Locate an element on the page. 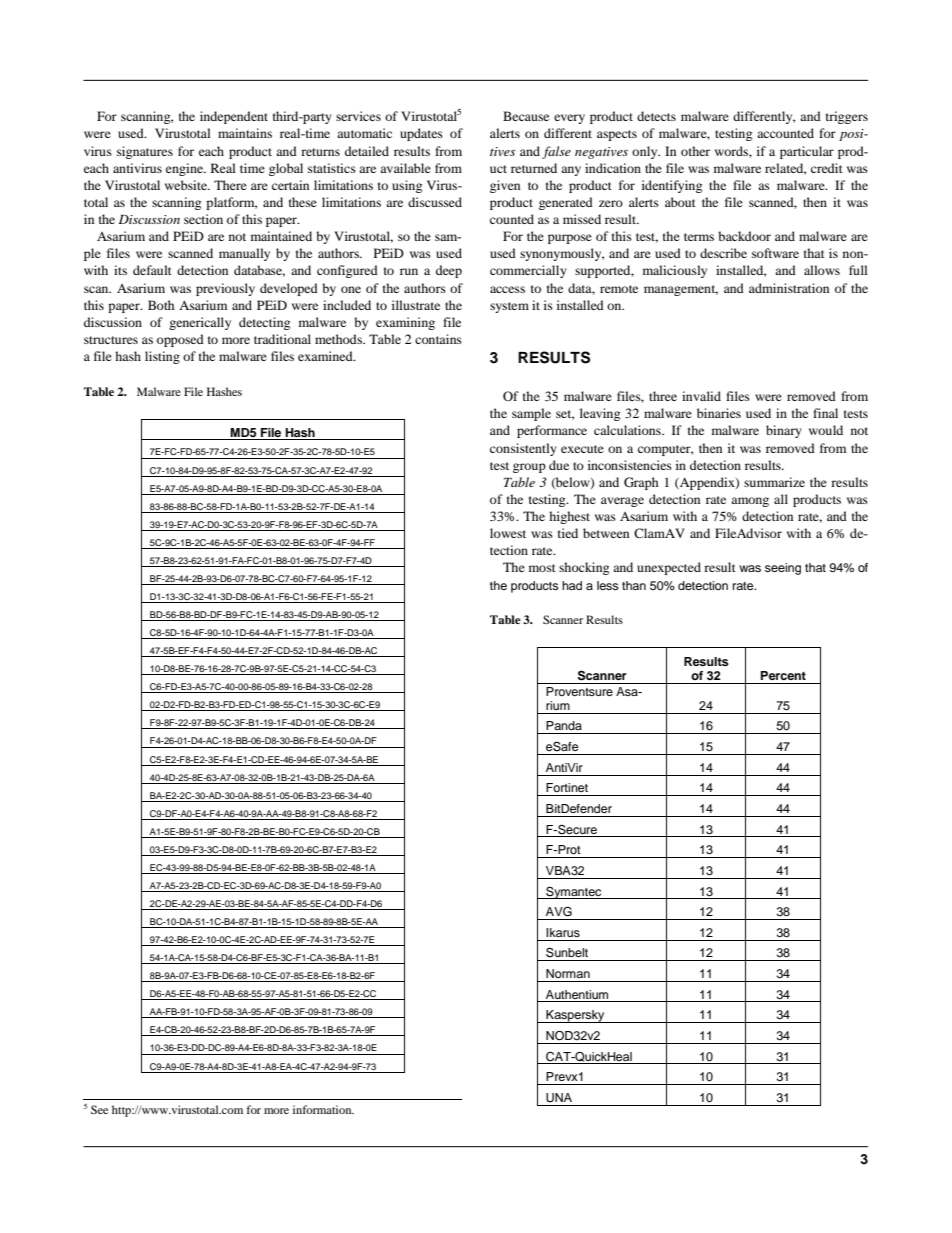 This document has width=952, height=1233. information is located at coordinates (323, 1109).
